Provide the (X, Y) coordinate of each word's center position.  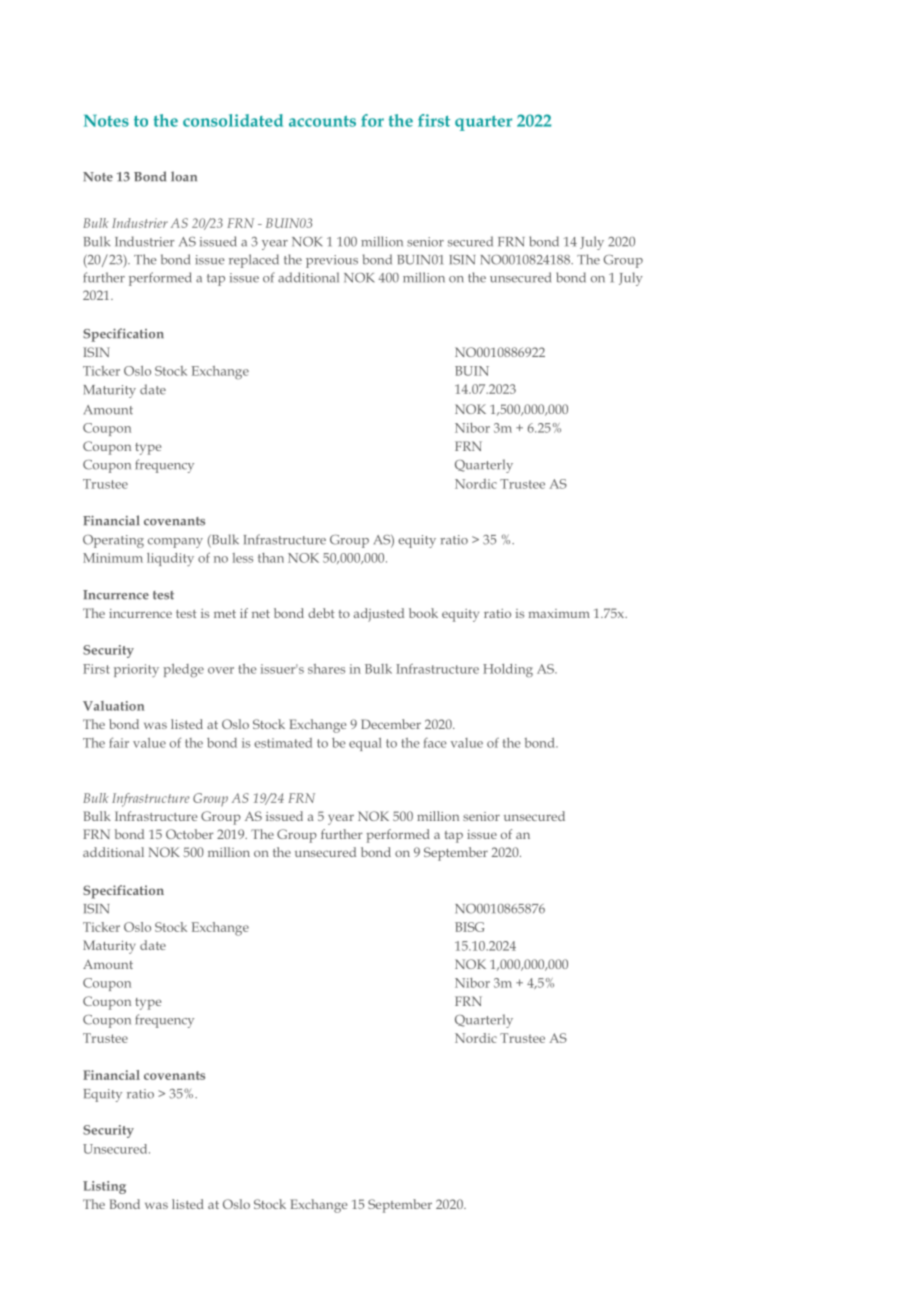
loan (184, 176)
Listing (104, 1187)
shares (326, 669)
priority (136, 670)
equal (365, 744)
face (435, 743)
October (189, 834)
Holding (508, 671)
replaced (254, 261)
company (175, 543)
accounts (322, 121)
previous (332, 261)
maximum (559, 613)
